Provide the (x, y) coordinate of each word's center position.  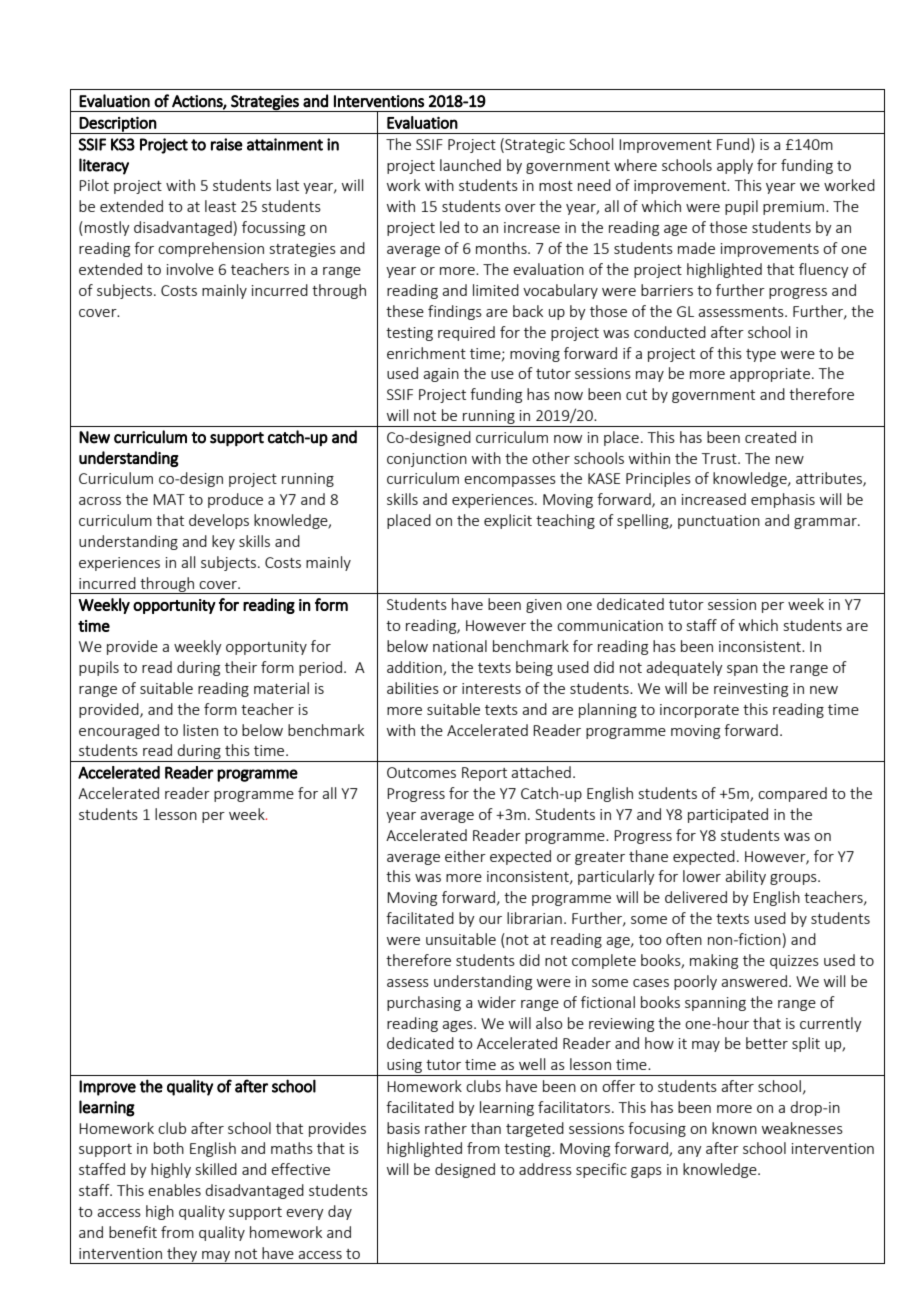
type (761, 355)
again (441, 375)
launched (470, 165)
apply (735, 166)
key (223, 542)
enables (174, 1190)
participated (728, 815)
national (460, 646)
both (169, 1148)
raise (227, 144)
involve (190, 269)
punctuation (719, 522)
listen (200, 730)
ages (458, 1026)
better (767, 1043)
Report (484, 774)
